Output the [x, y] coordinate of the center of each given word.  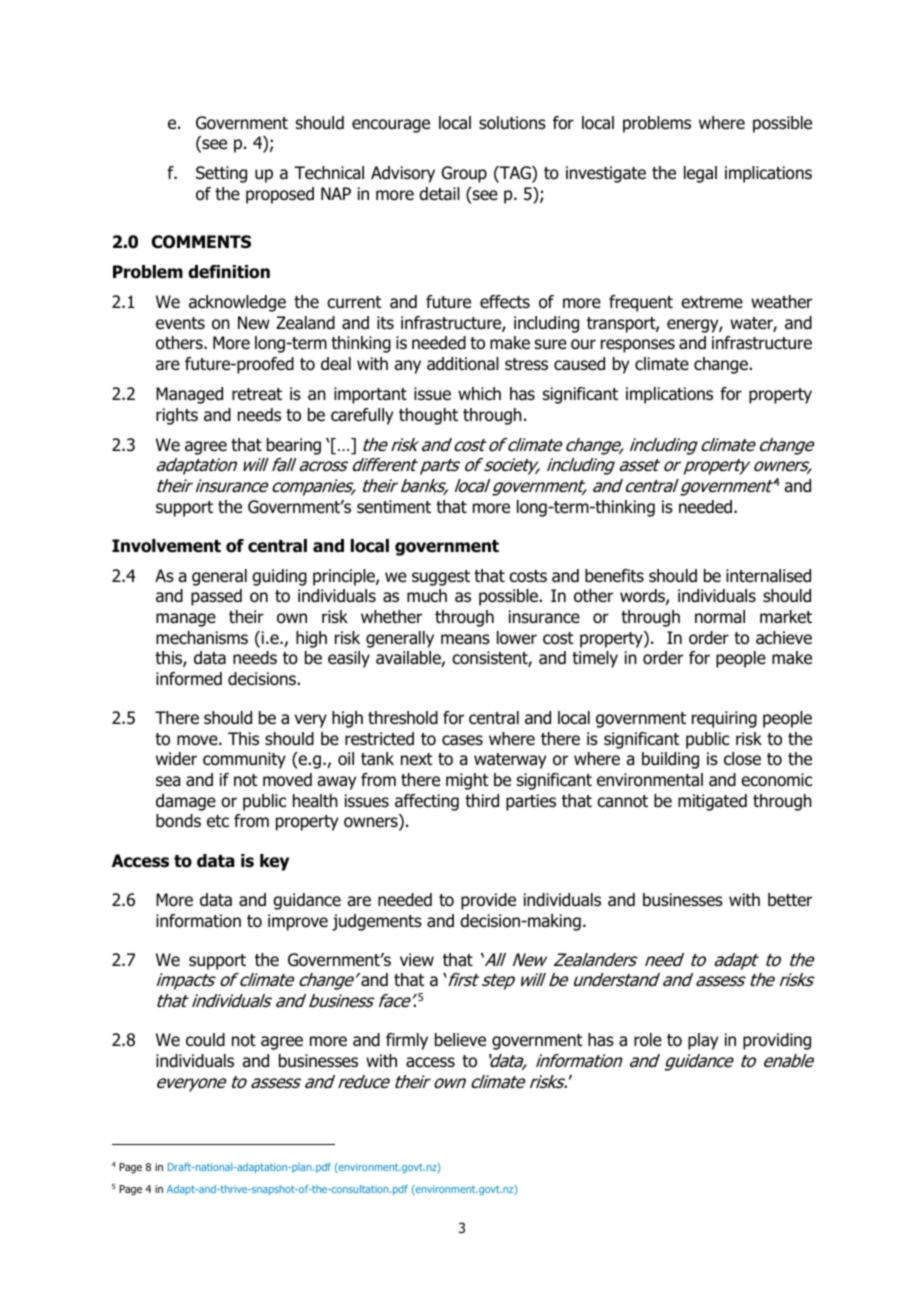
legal [700, 174]
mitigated [712, 802]
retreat [257, 394]
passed [216, 597]
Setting [221, 174]
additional [463, 364]
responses [638, 346]
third [482, 801]
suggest [441, 578]
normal [720, 617]
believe [460, 1040]
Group [464, 174]
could [205, 1040]
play [703, 1041]
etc [218, 821]
